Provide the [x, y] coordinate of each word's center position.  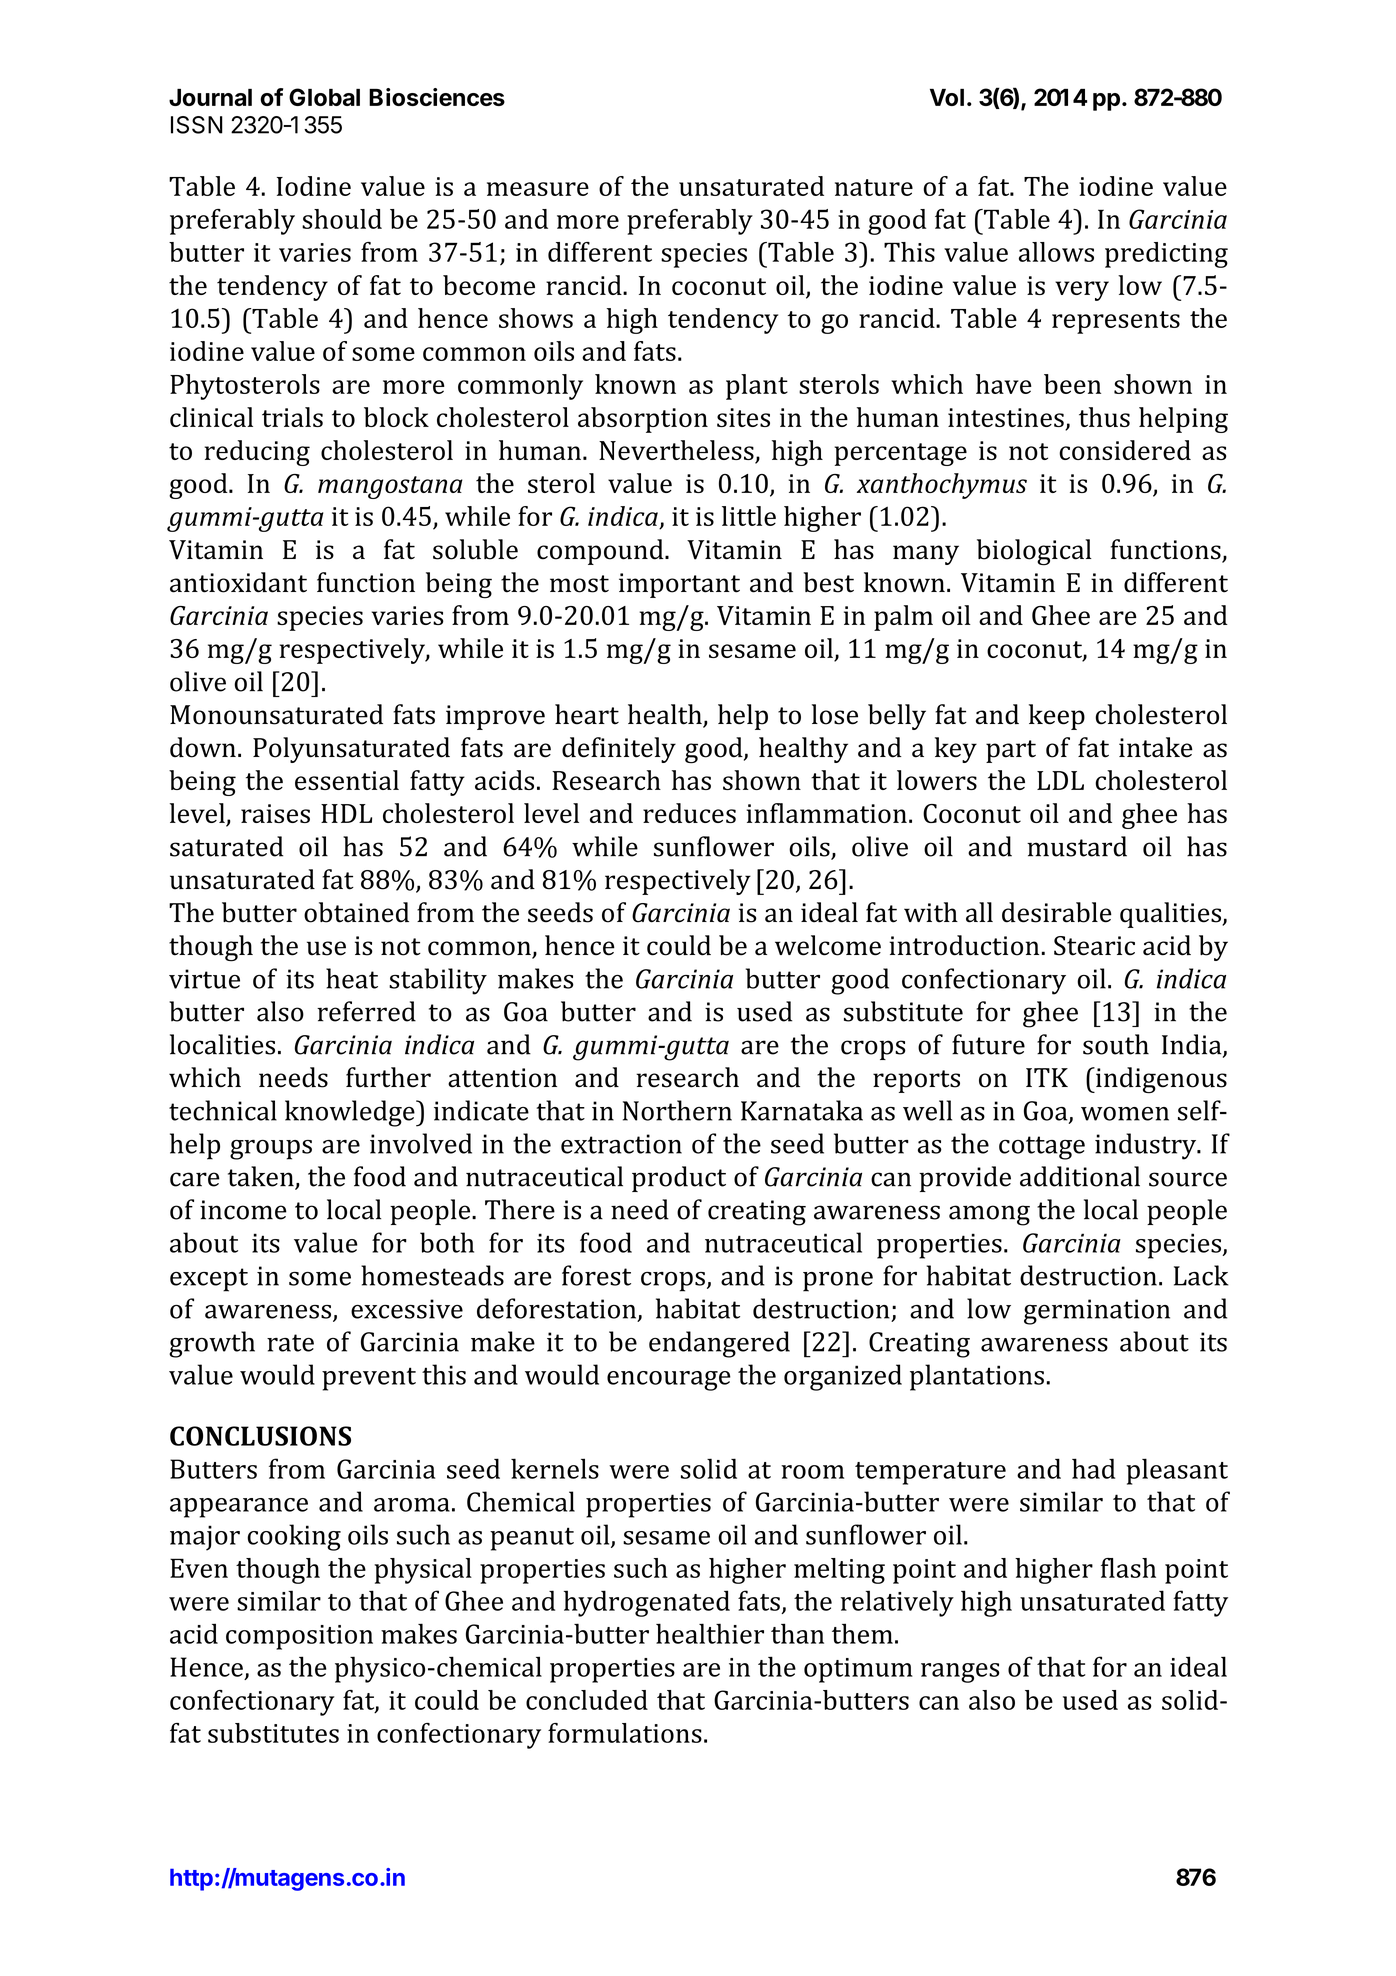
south [1116, 1044]
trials [292, 417]
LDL [1060, 780]
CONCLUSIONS [260, 1436]
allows [1056, 252]
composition [299, 1637]
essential [347, 780]
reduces [689, 813]
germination [1097, 1312]
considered [1125, 450]
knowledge [351, 1113]
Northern [677, 1110]
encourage [669, 1381]
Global [324, 97]
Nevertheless [677, 451]
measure [538, 189]
